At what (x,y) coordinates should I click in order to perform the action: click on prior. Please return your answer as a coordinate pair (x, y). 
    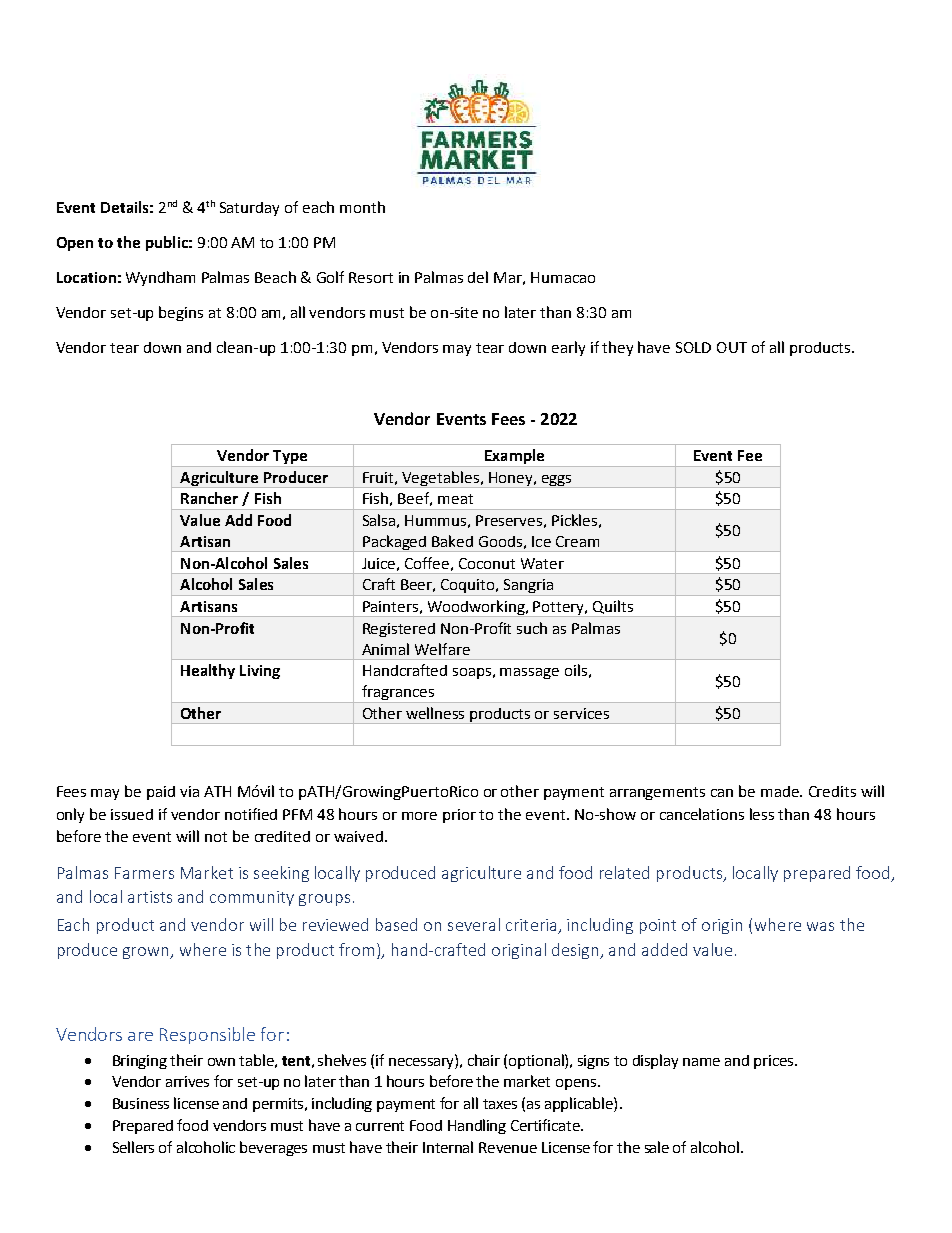
    Looking at the image, I should click on (459, 816).
